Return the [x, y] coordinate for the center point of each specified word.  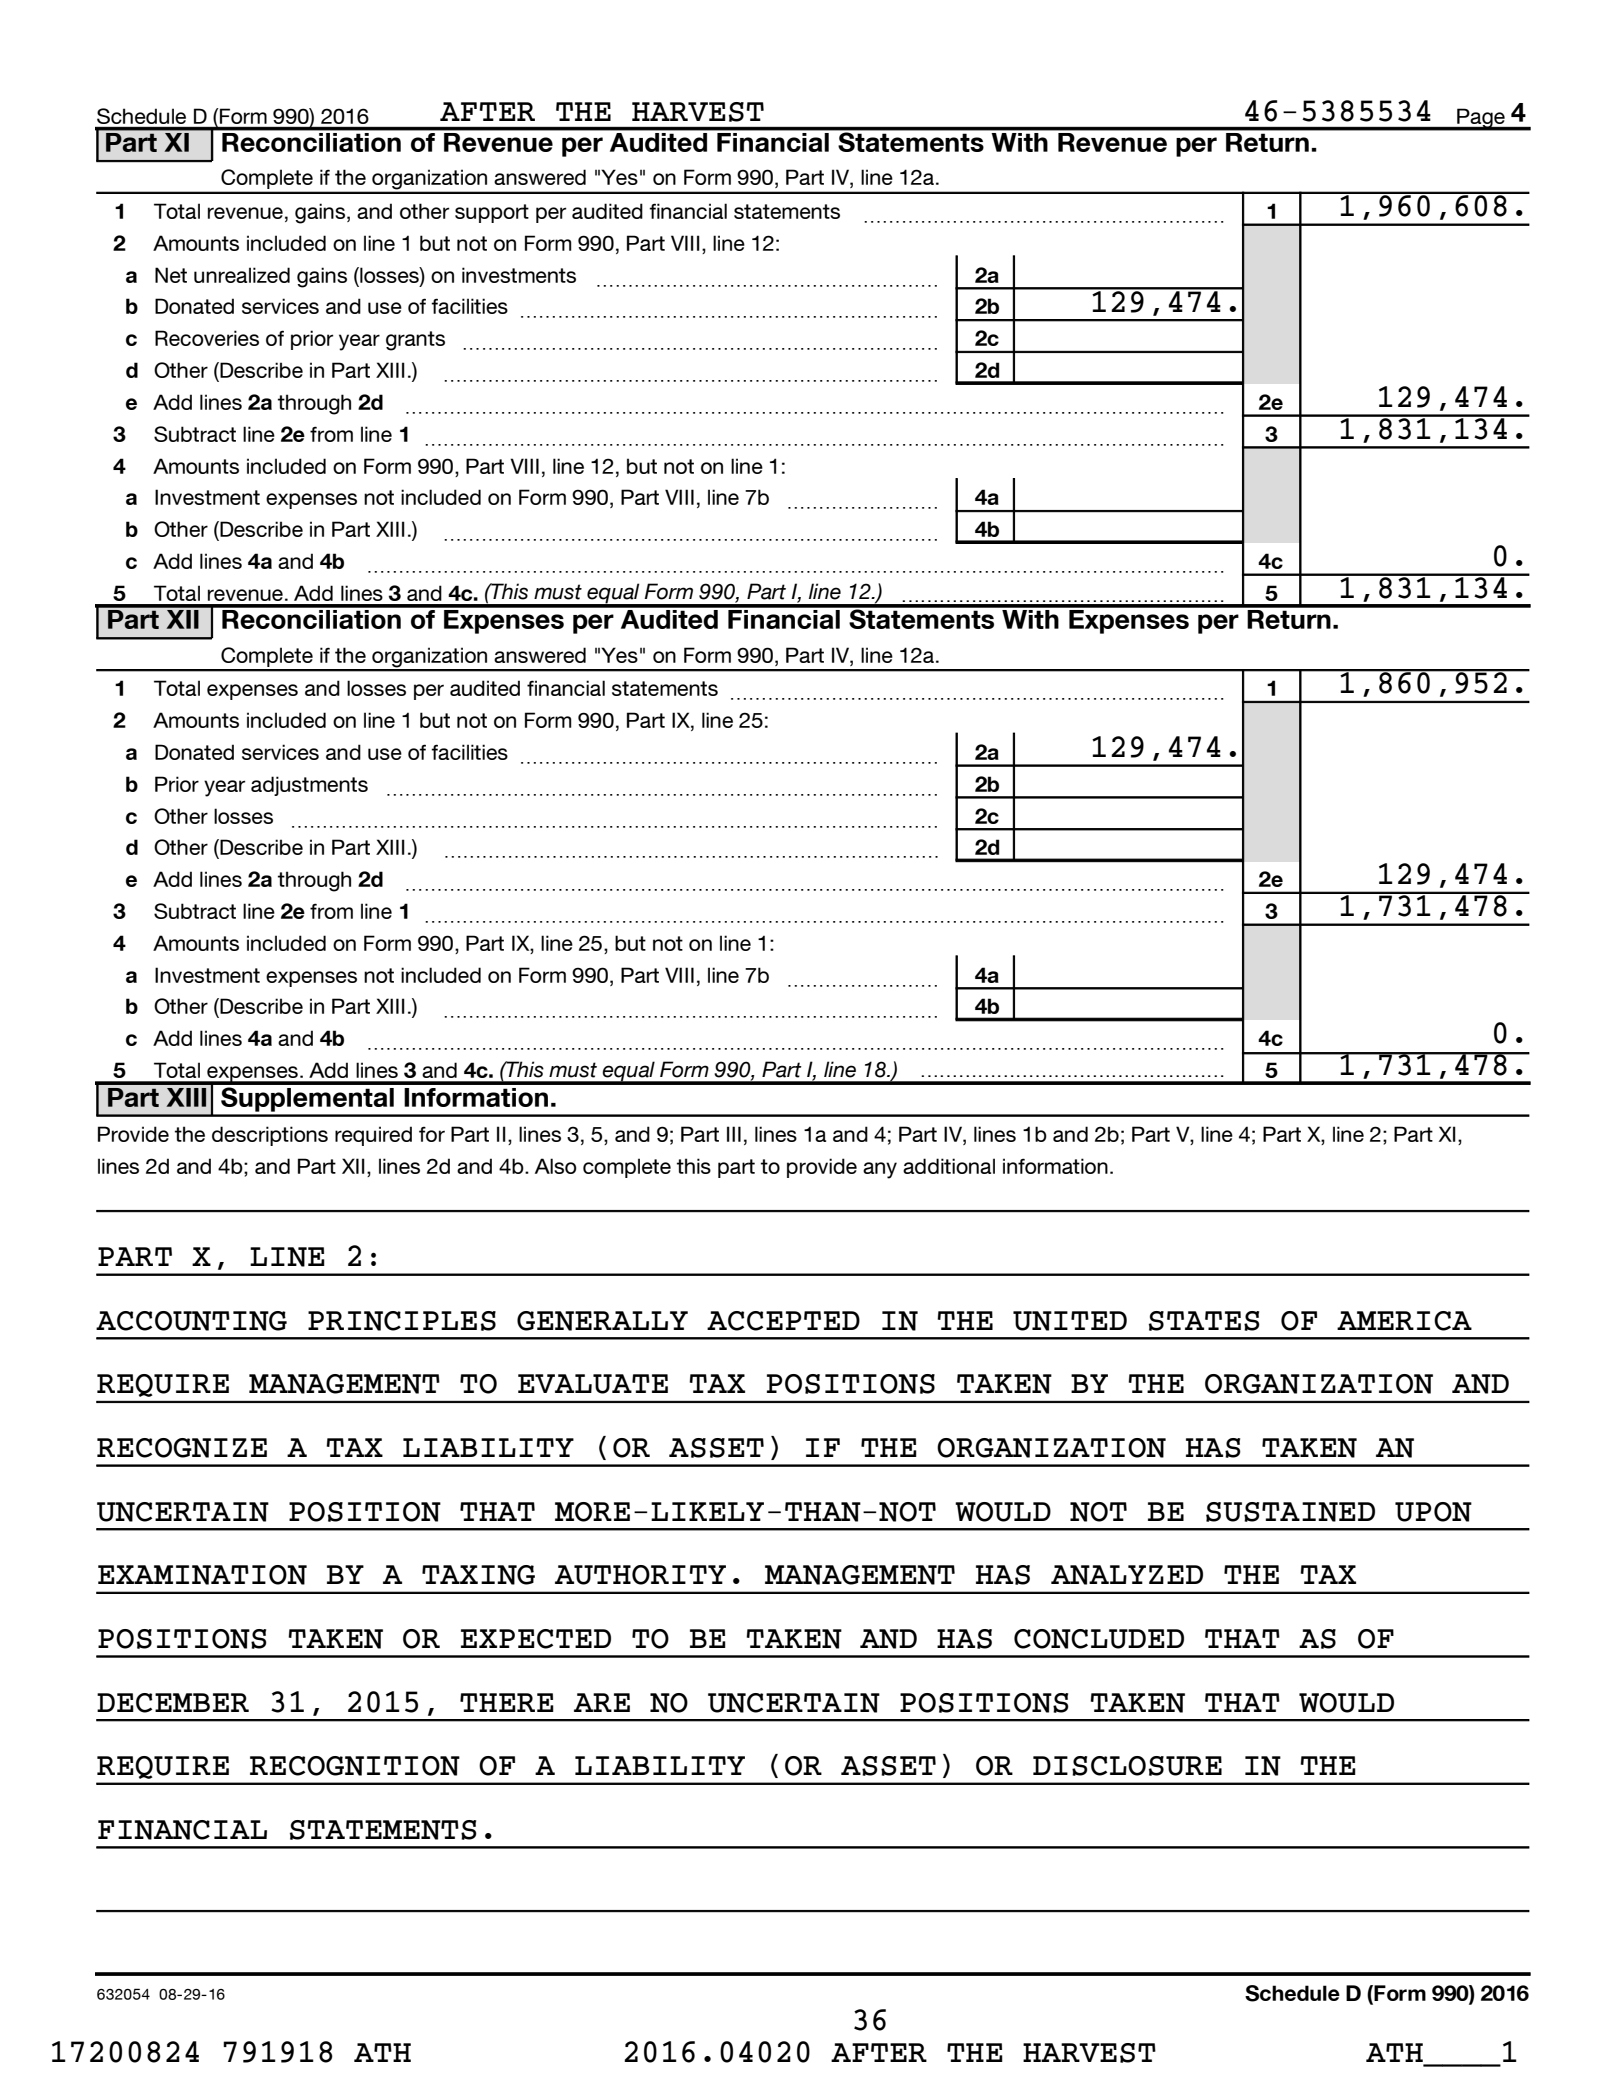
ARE [602, 1702]
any [880, 1170]
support [492, 213]
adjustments [309, 786]
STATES [1204, 1321]
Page [1481, 119]
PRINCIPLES [402, 1321]
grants [415, 341]
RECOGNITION [355, 1766]
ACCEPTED [783, 1321]
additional [949, 1166]
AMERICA [1404, 1321]
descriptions [270, 1136]
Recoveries [207, 338]
